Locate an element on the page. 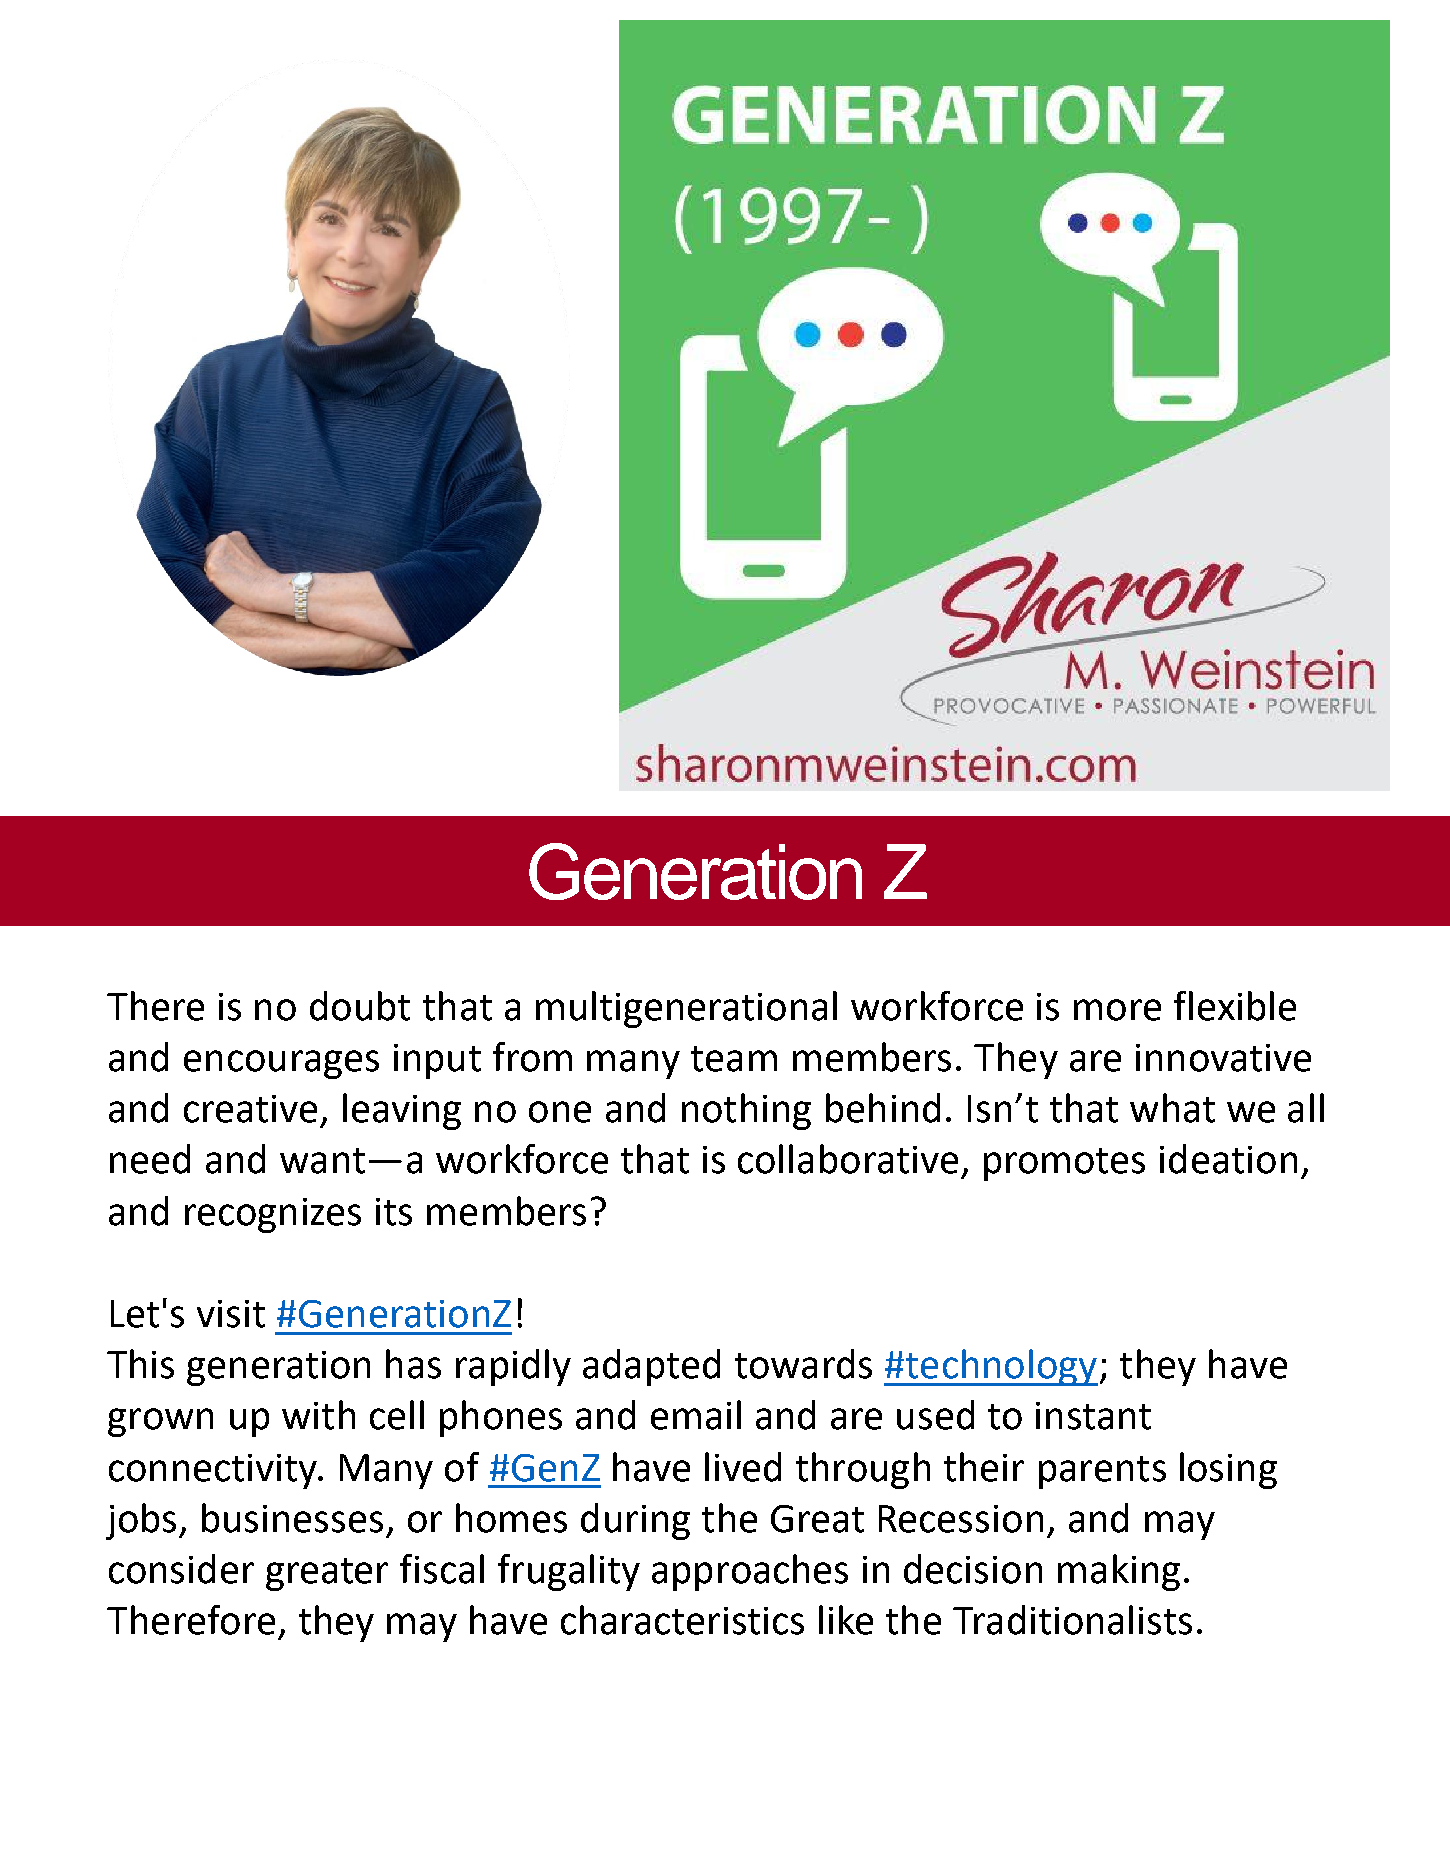  characteristics is located at coordinates (682, 1620).
